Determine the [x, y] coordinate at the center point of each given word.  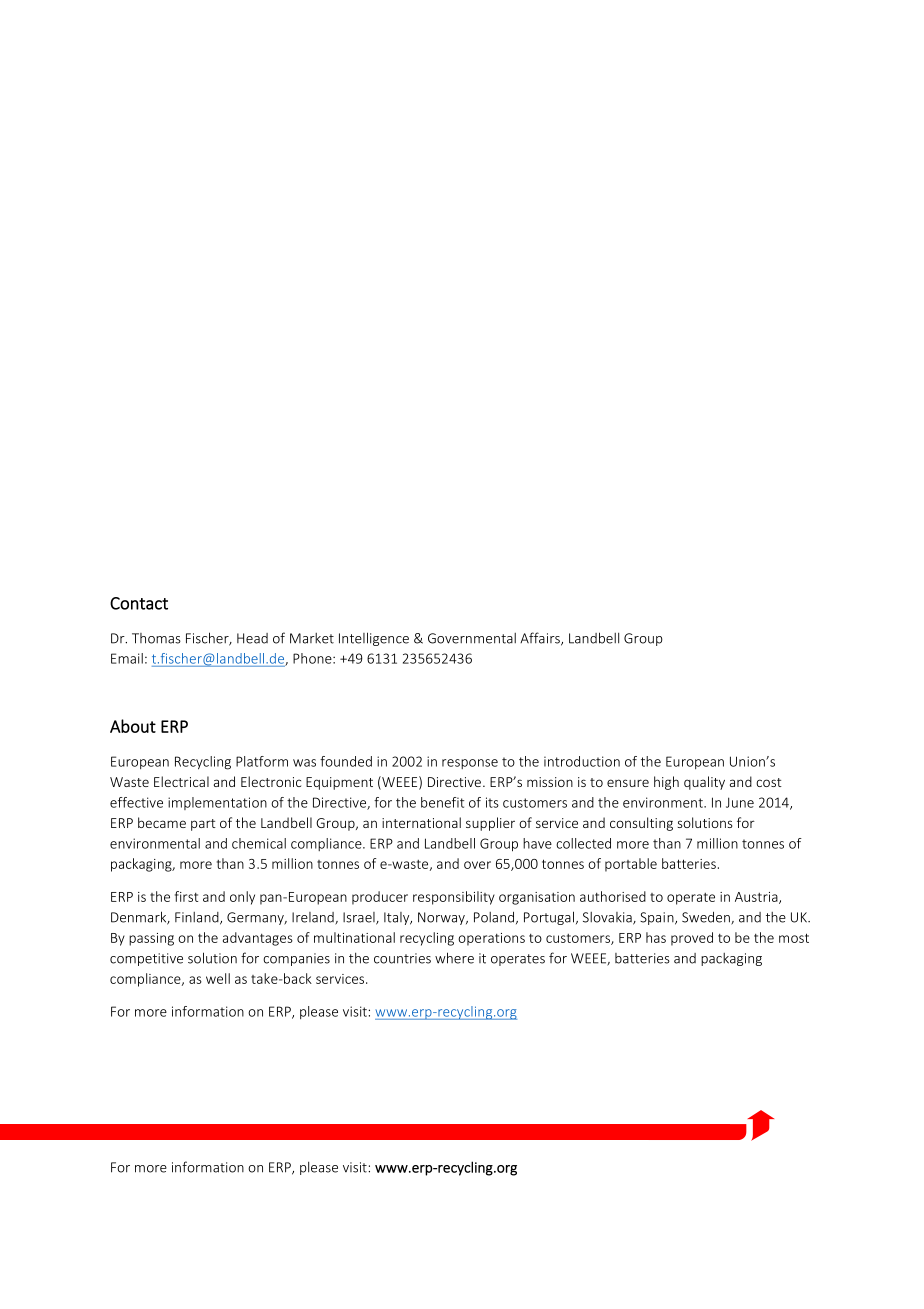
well [218, 978]
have [537, 843]
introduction [582, 761]
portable [631, 865]
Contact [139, 603]
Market [312, 638]
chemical [259, 843]
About [133, 726]
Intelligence [374, 639]
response [470, 764]
